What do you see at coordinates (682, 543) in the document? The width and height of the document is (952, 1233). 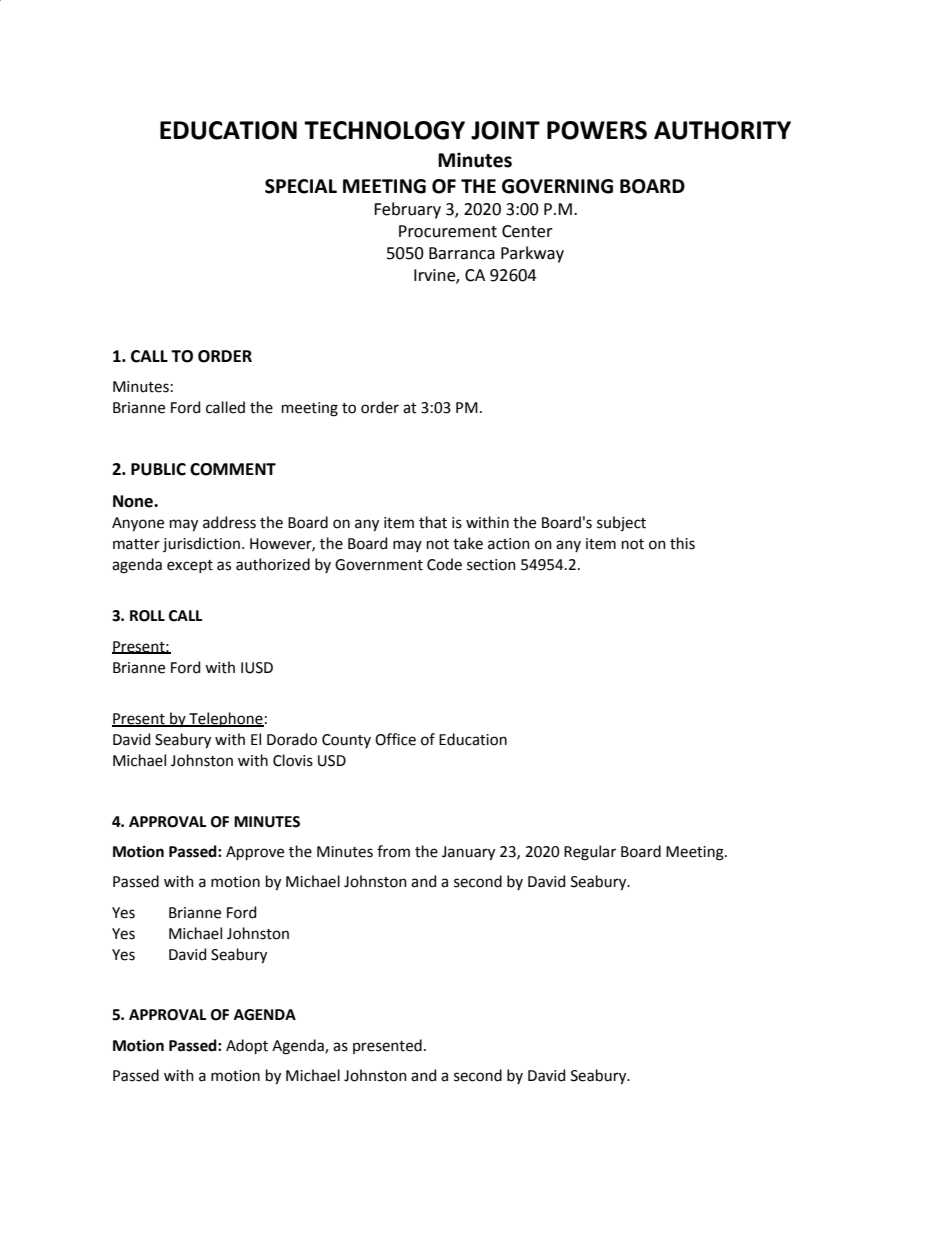 I see `this` at bounding box center [682, 543].
